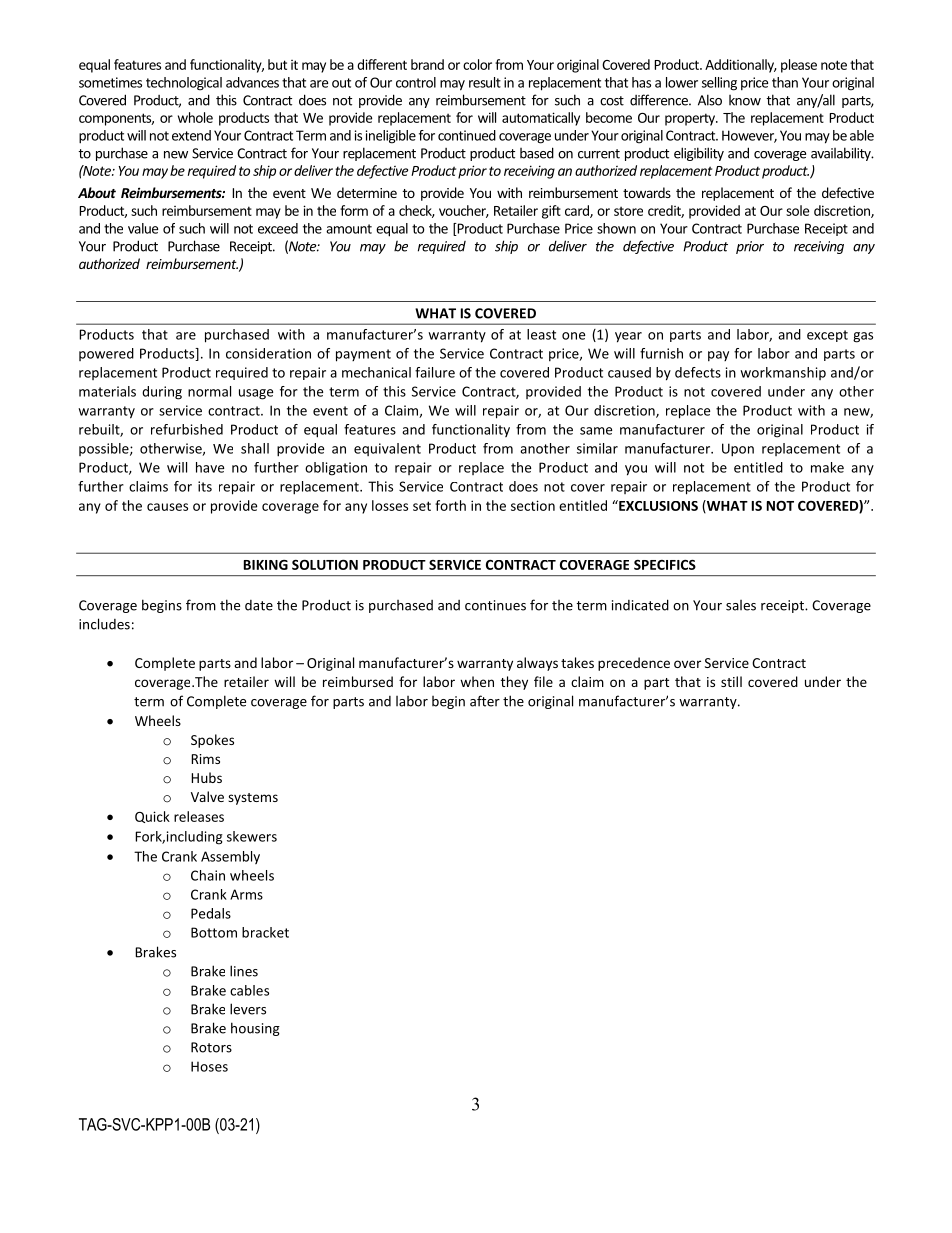 The image size is (952, 1233). What do you see at coordinates (184, 84) in the image?
I see `technological` at bounding box center [184, 84].
